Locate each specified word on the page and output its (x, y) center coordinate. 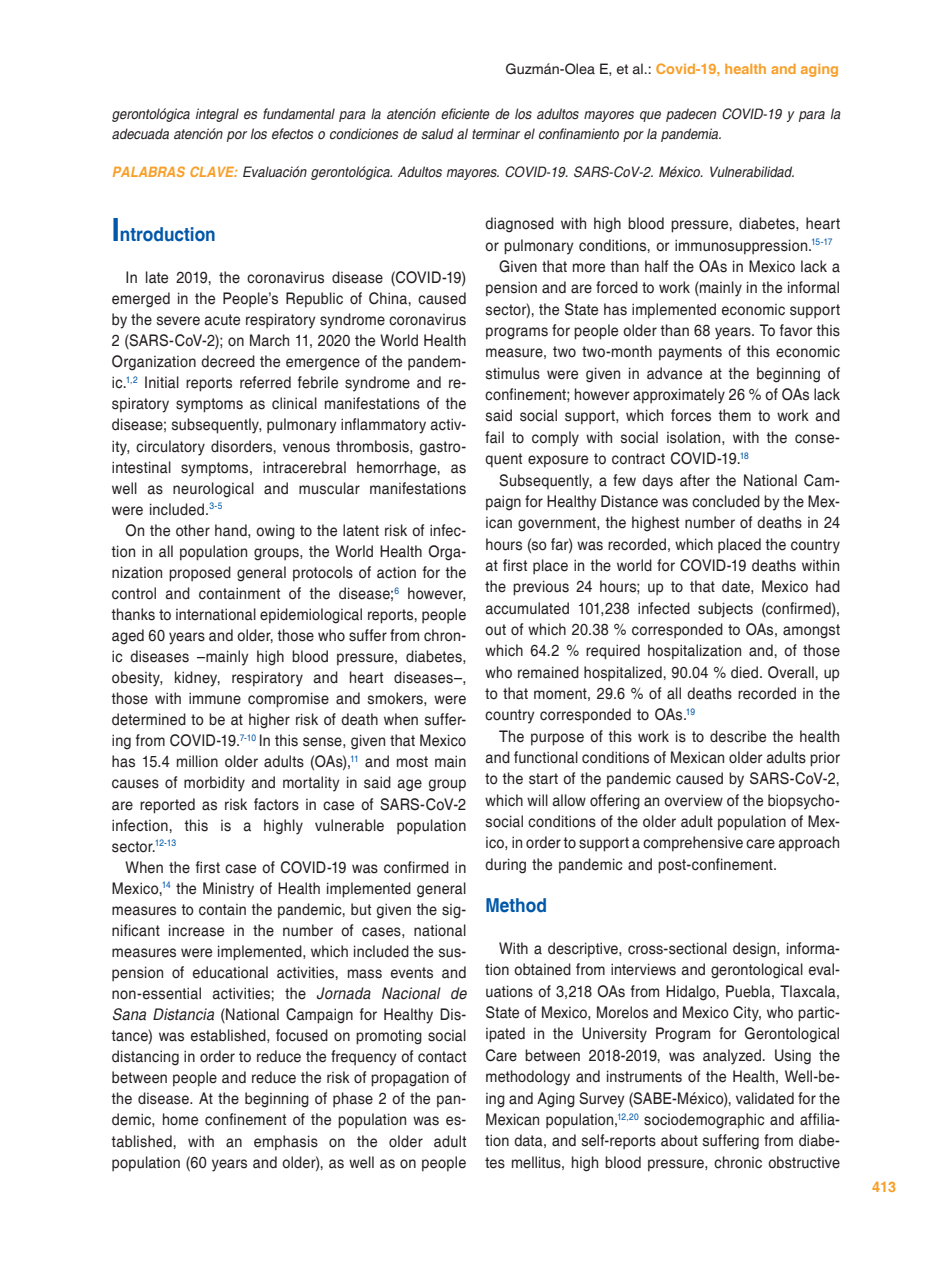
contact (442, 1057)
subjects (725, 610)
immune (215, 698)
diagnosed (519, 225)
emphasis (286, 1143)
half (656, 266)
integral (217, 115)
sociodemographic (704, 1121)
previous (541, 588)
